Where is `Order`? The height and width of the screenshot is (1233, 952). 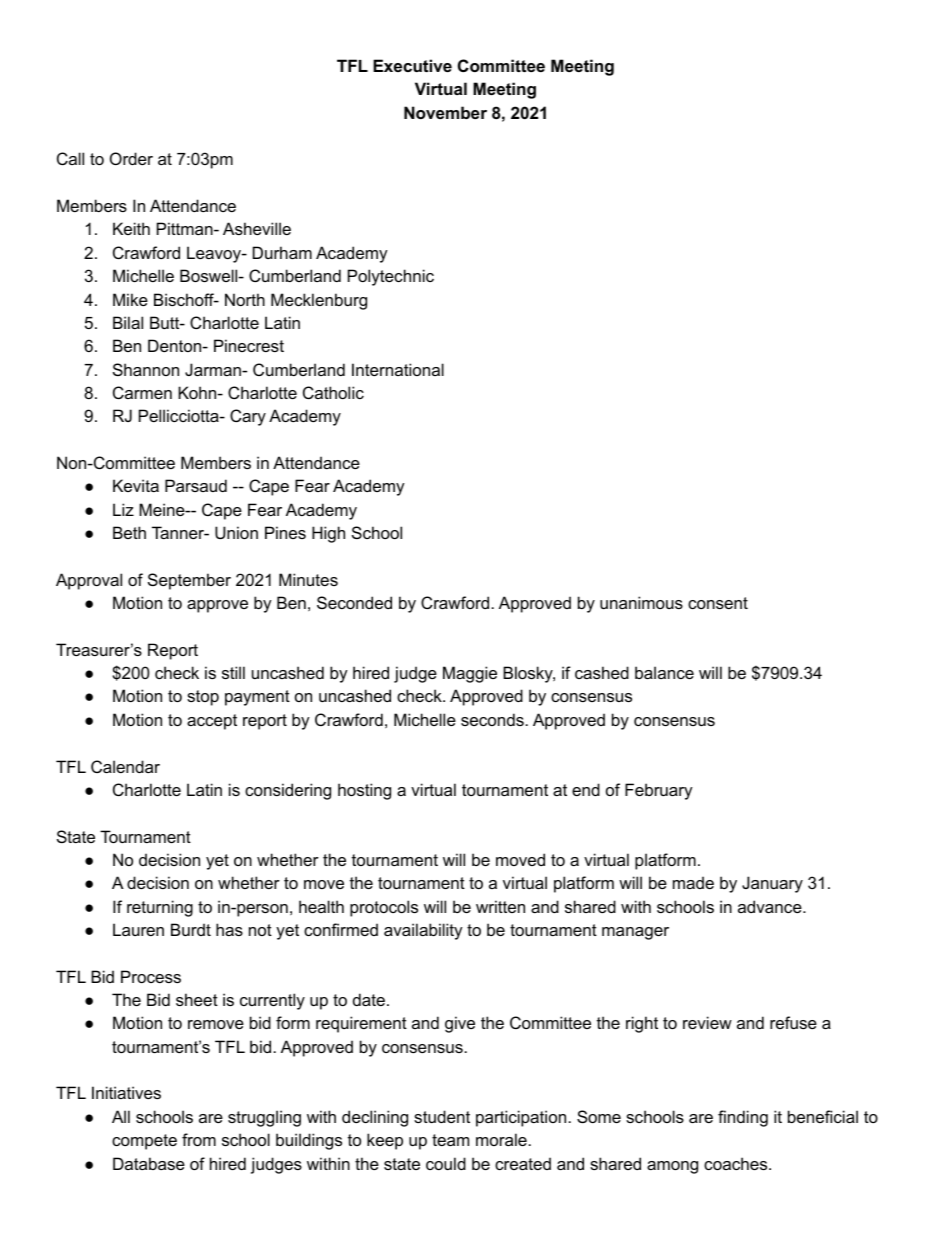 Order is located at coordinates (131, 158).
